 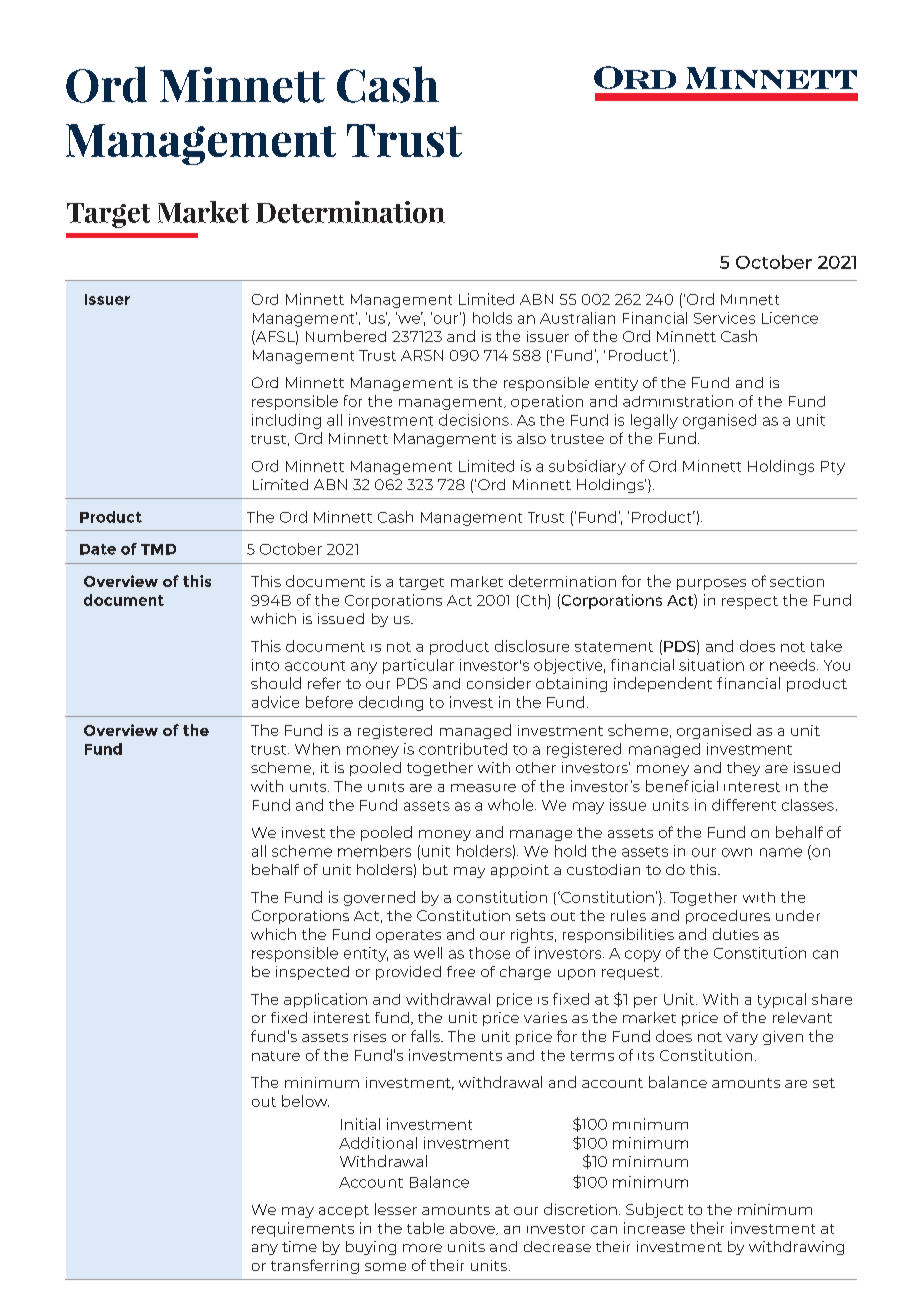 I want to click on decisions, so click(x=474, y=420).
